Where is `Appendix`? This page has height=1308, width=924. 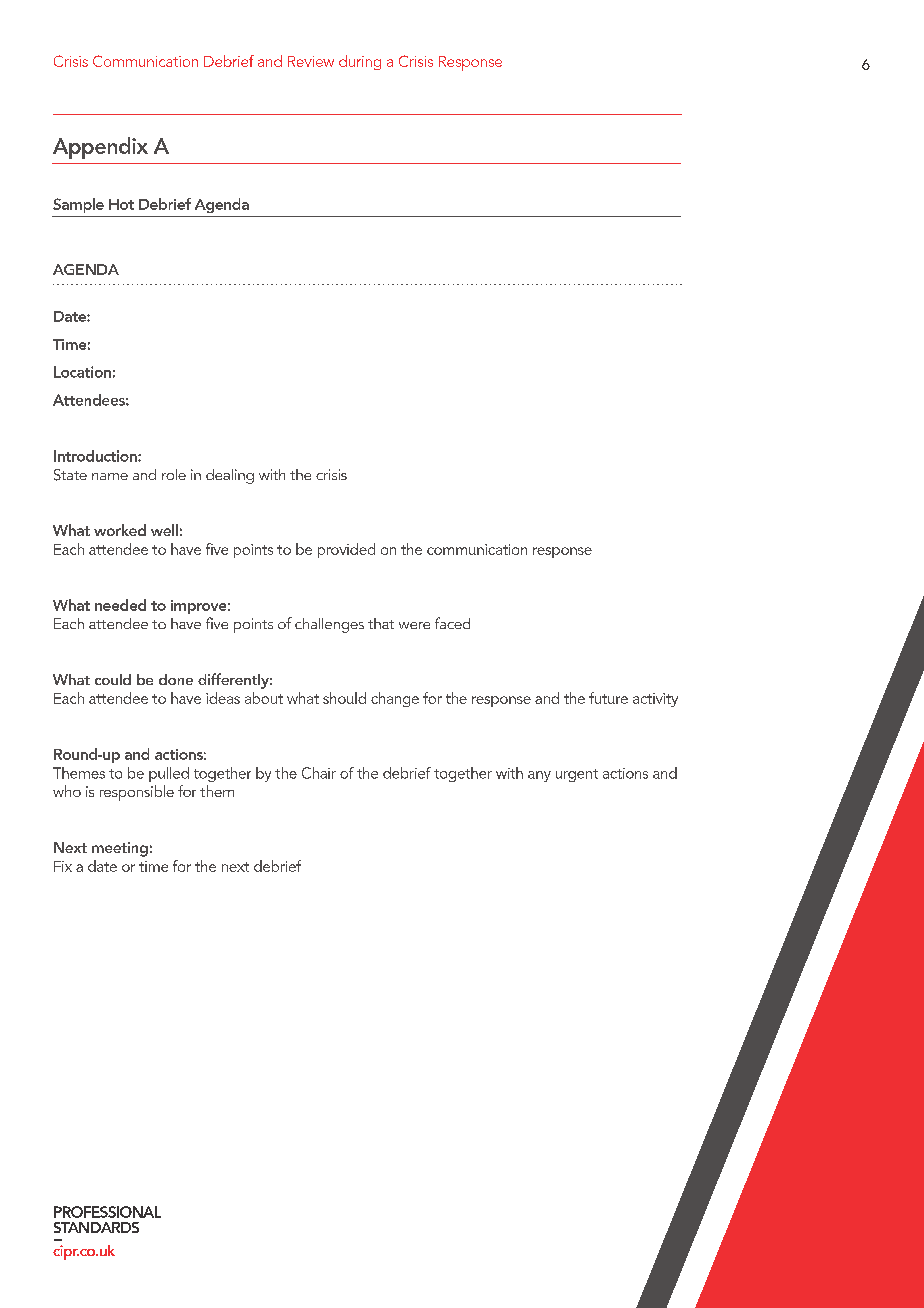 Appendix is located at coordinates (100, 148).
